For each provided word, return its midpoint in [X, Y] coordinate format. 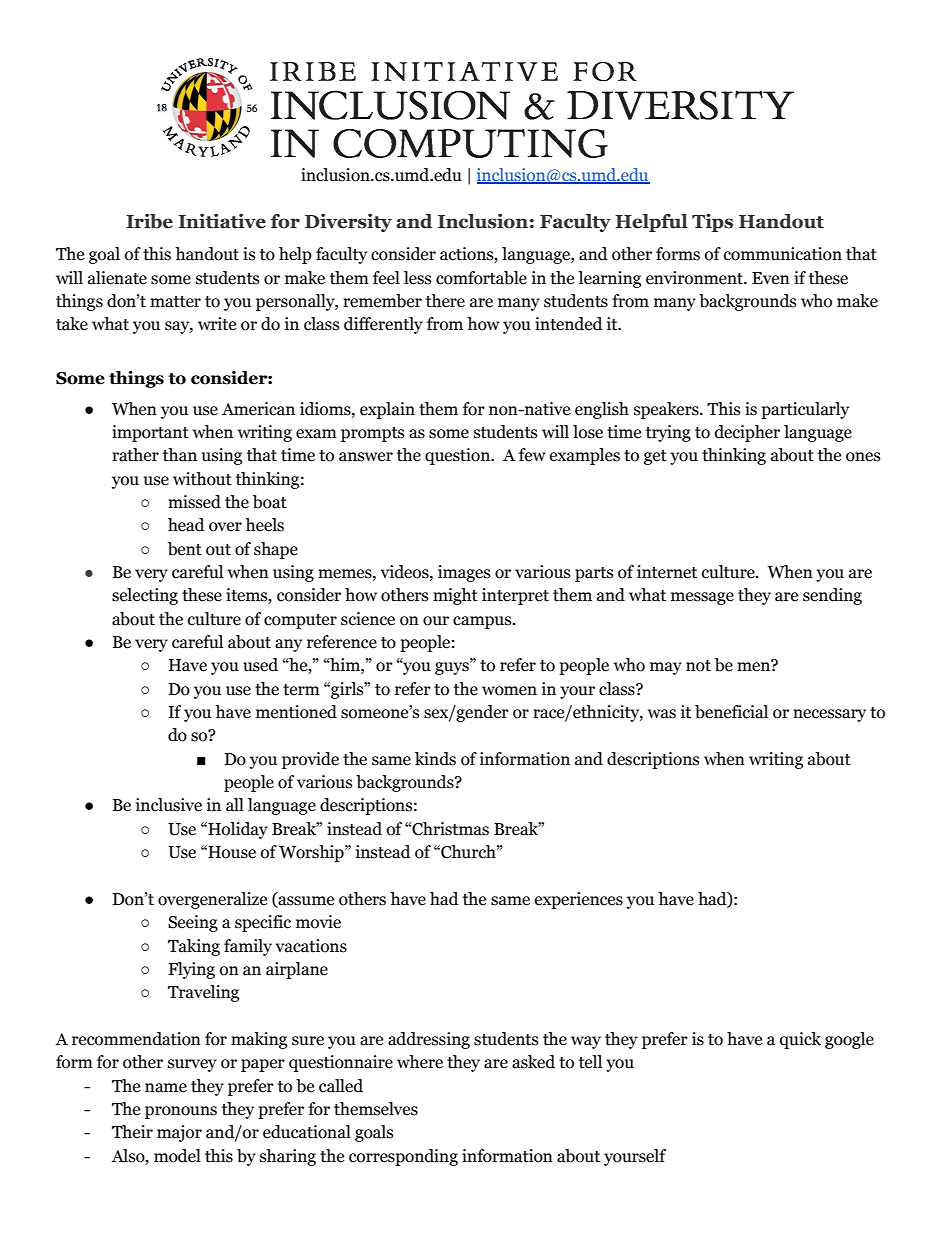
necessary [829, 715]
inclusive [169, 805]
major [179, 1133]
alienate [117, 278]
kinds [435, 759]
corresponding [403, 1157]
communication [783, 254]
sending [832, 596]
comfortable [481, 278]
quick [800, 1040]
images [464, 573]
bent [185, 549]
